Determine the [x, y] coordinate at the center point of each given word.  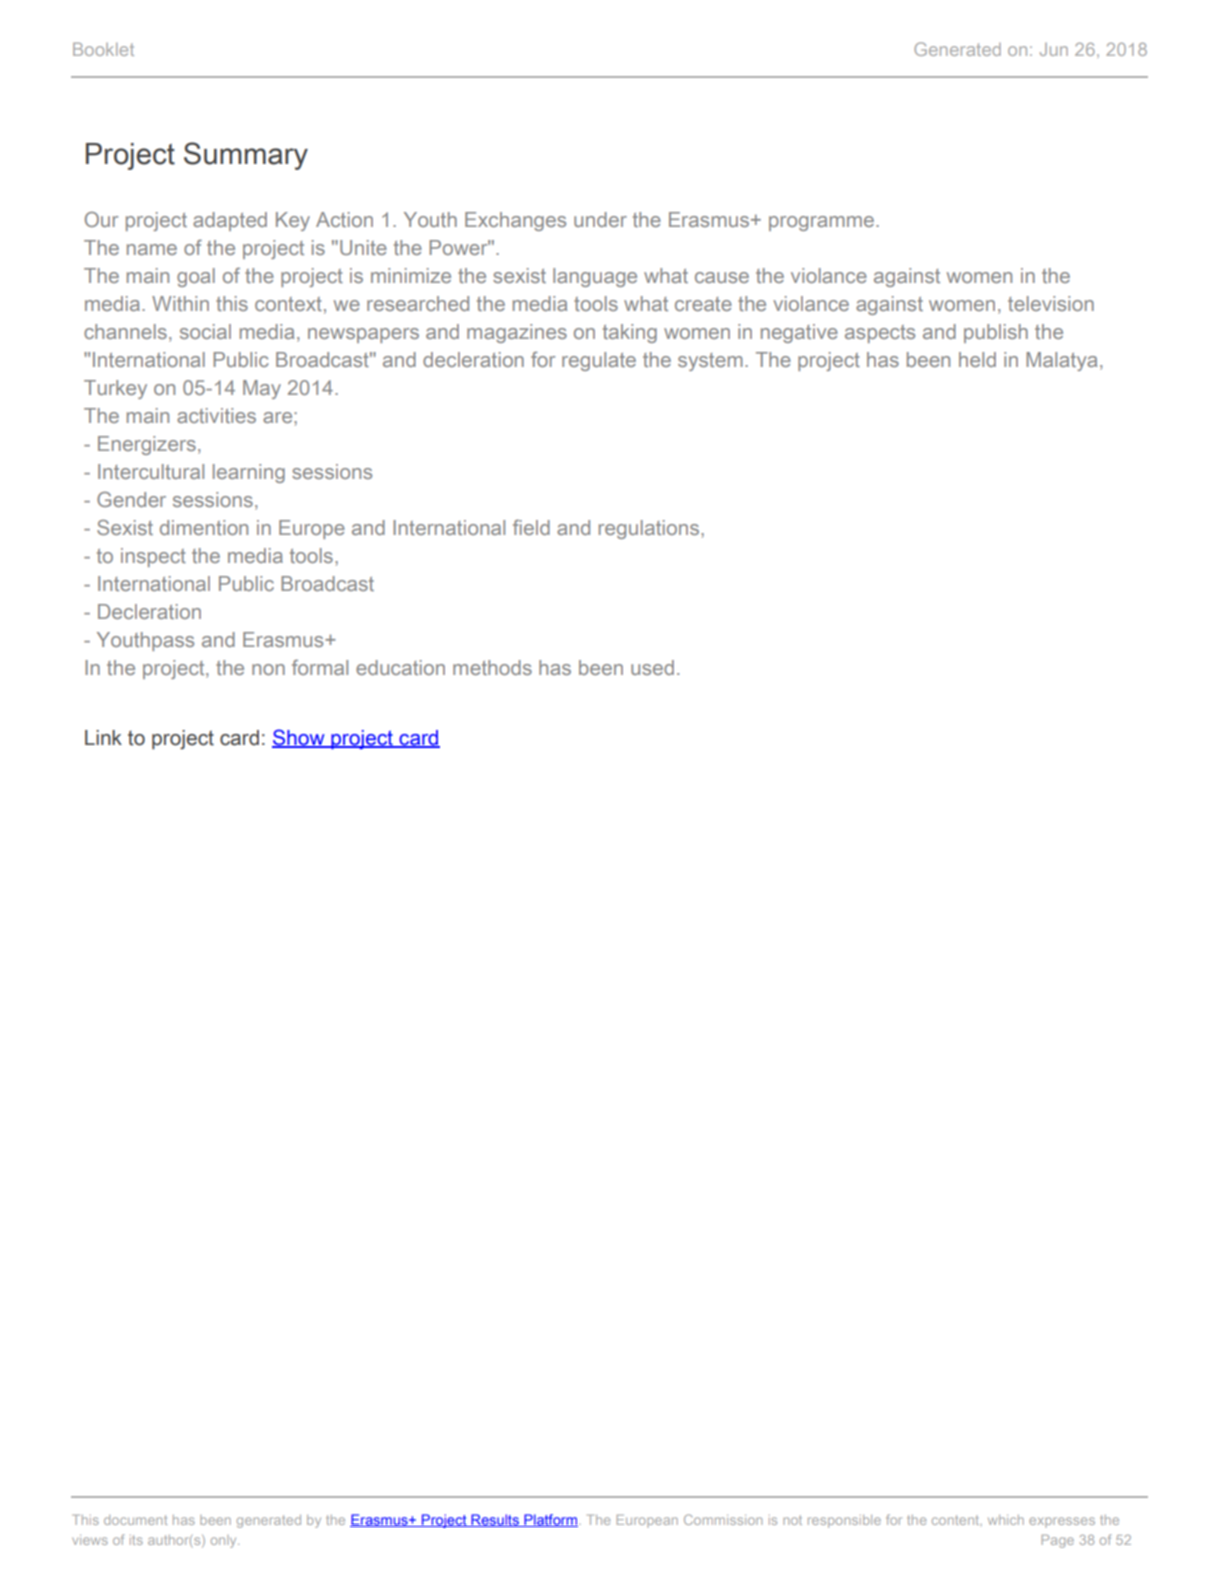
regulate [599, 361]
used [652, 667]
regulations [650, 529]
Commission [723, 1519]
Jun [1054, 49]
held [977, 359]
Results [495, 1520]
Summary [246, 156]
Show [299, 738]
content [957, 1520]
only [225, 1541]
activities [216, 415]
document [135, 1520]
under [600, 219]
